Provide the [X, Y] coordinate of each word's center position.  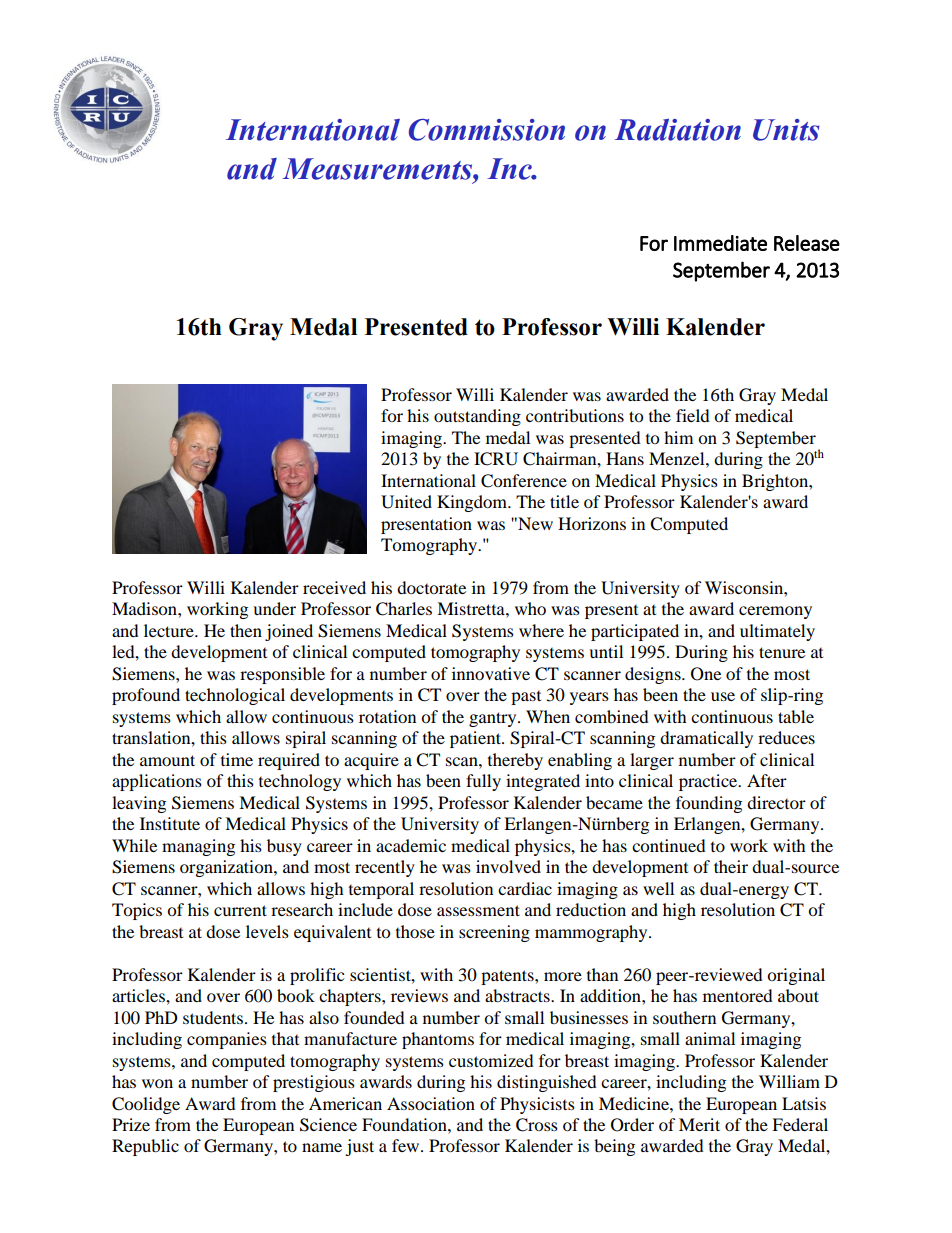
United [406, 502]
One [706, 674]
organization [227, 868]
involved [508, 866]
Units [786, 130]
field [693, 415]
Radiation [677, 130]
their [731, 866]
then [246, 630]
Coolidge [146, 1105]
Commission [487, 130]
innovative [491, 673]
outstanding [477, 417]
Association [431, 1103]
